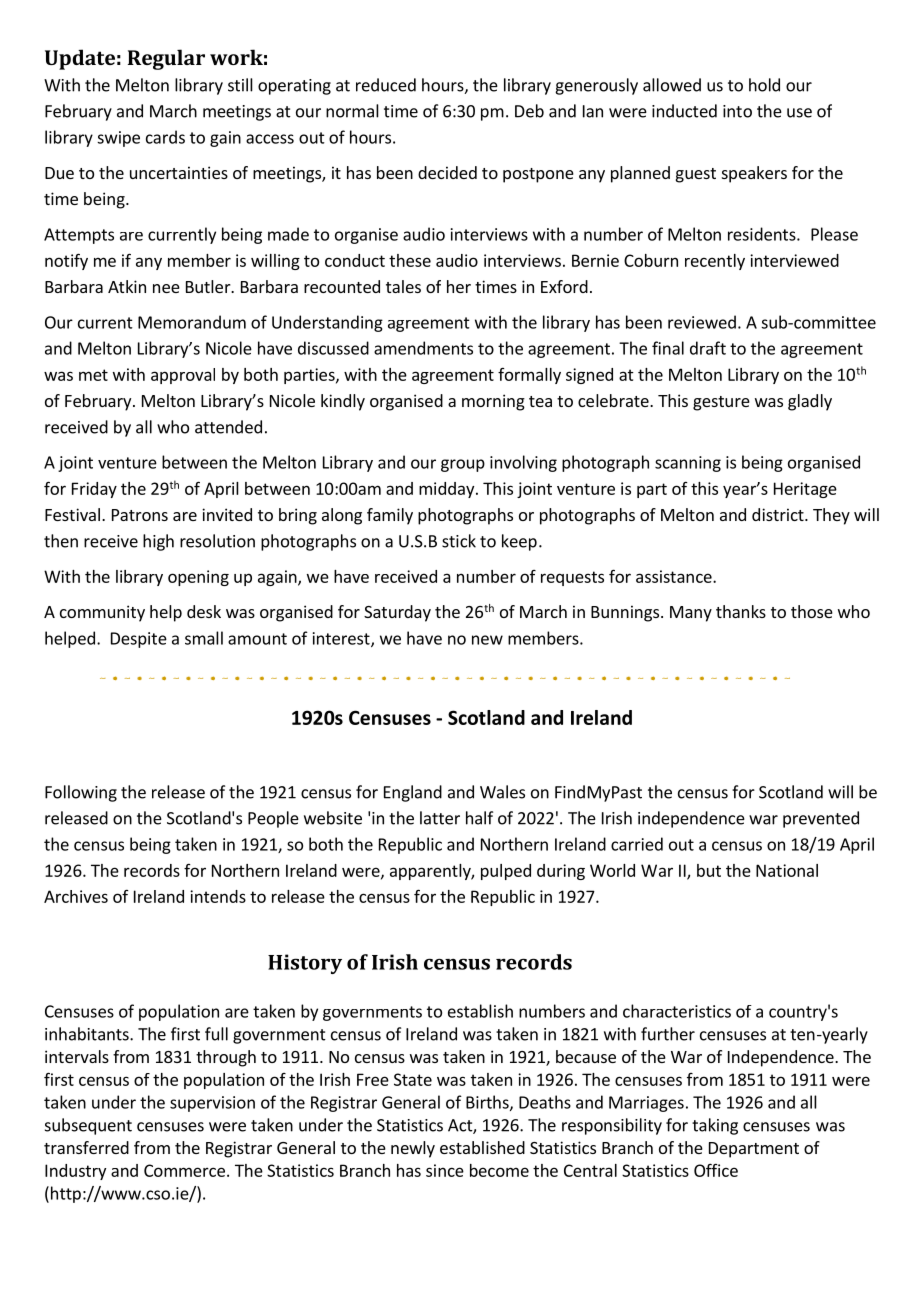  Describe the element at coordinates (413, 1149) in the image. I see `newly` at that location.
